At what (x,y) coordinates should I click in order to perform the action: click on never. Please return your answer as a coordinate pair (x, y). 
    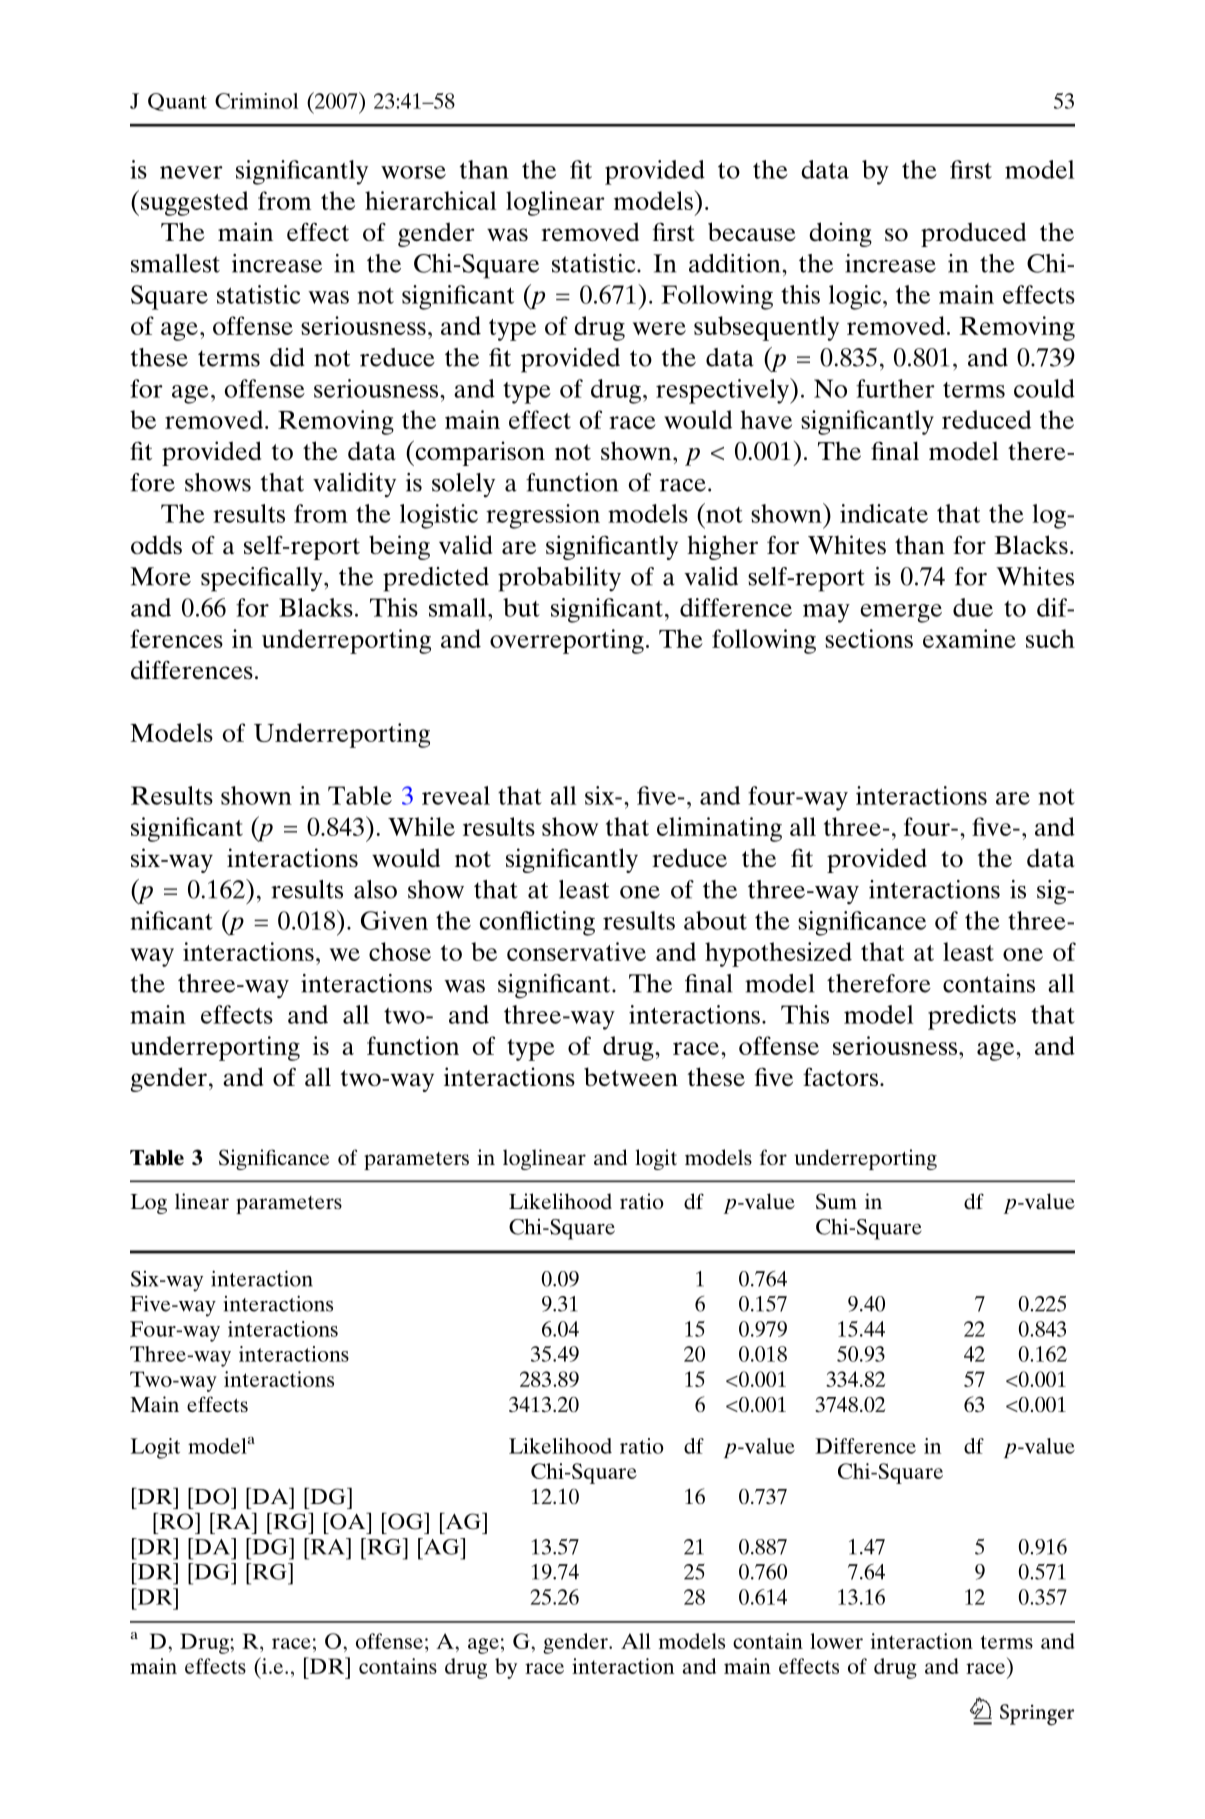
    Looking at the image, I should click on (191, 172).
